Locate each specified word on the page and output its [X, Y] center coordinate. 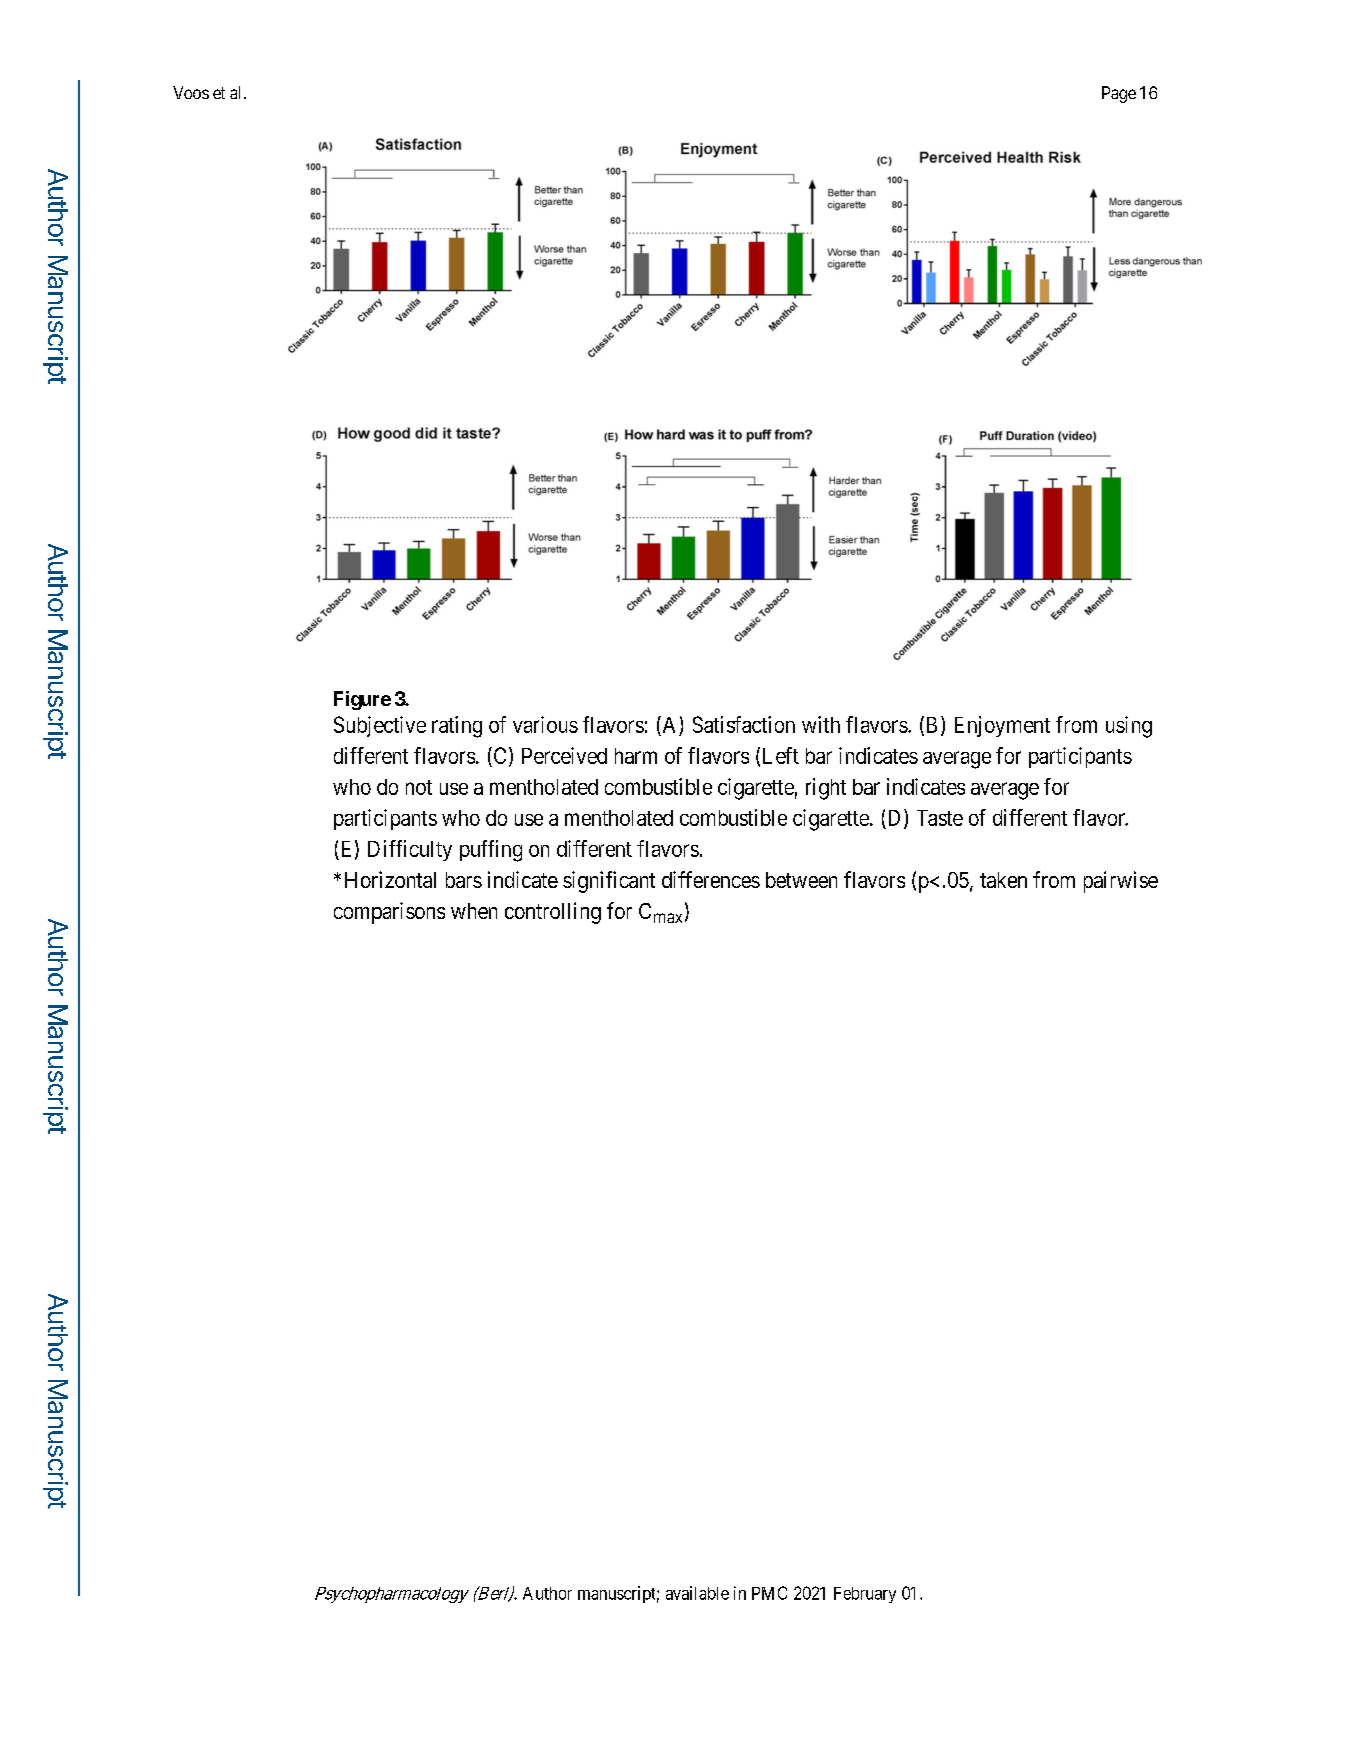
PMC [769, 1593]
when [474, 911]
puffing [491, 851]
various [545, 724]
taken [1003, 880]
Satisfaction [744, 724]
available [697, 1593]
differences [711, 879]
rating [457, 727]
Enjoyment [1002, 726]
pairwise [1121, 882]
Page [1119, 94]
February [865, 1595]
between [801, 880]
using [1129, 727]
